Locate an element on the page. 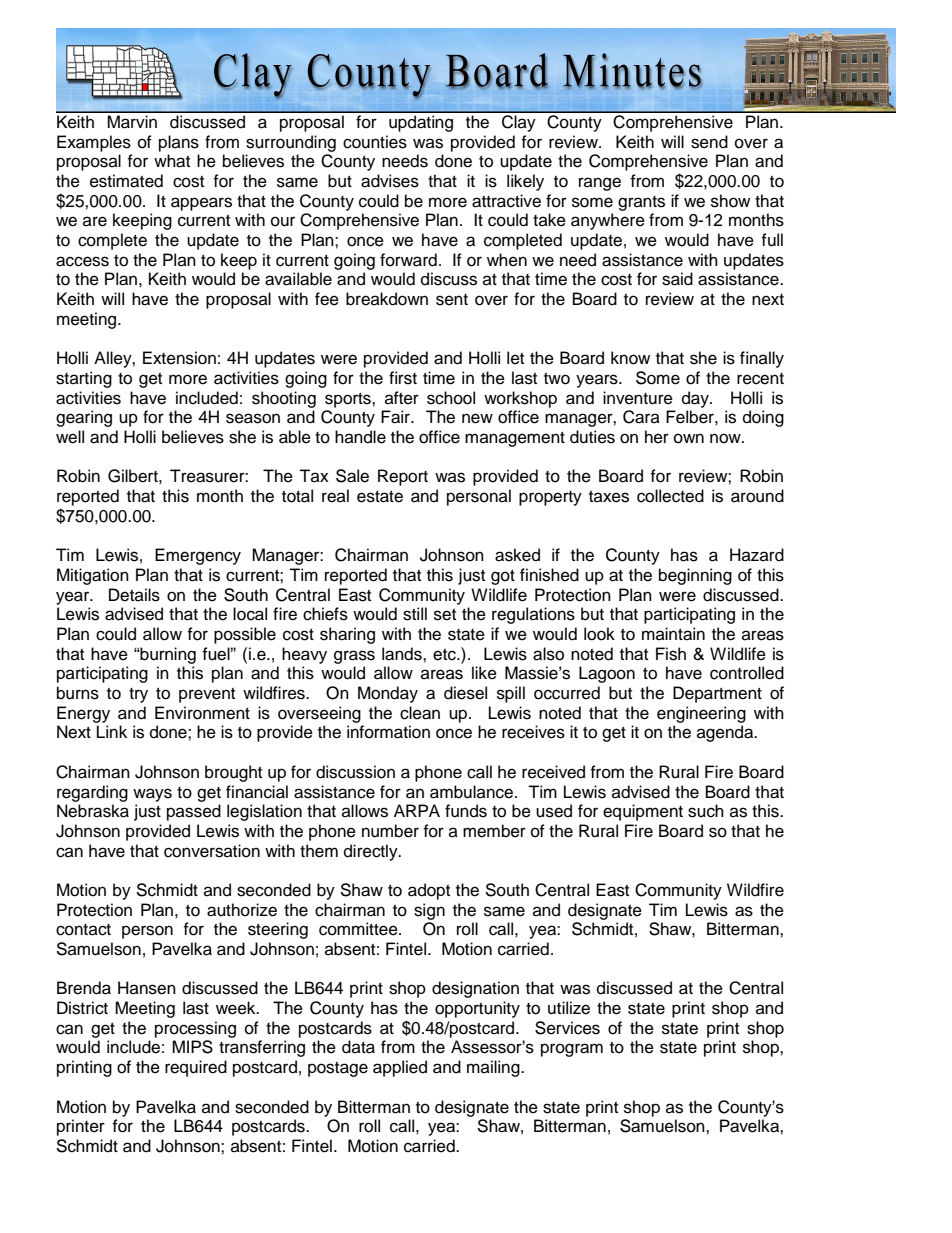  still is located at coordinates (415, 614).
